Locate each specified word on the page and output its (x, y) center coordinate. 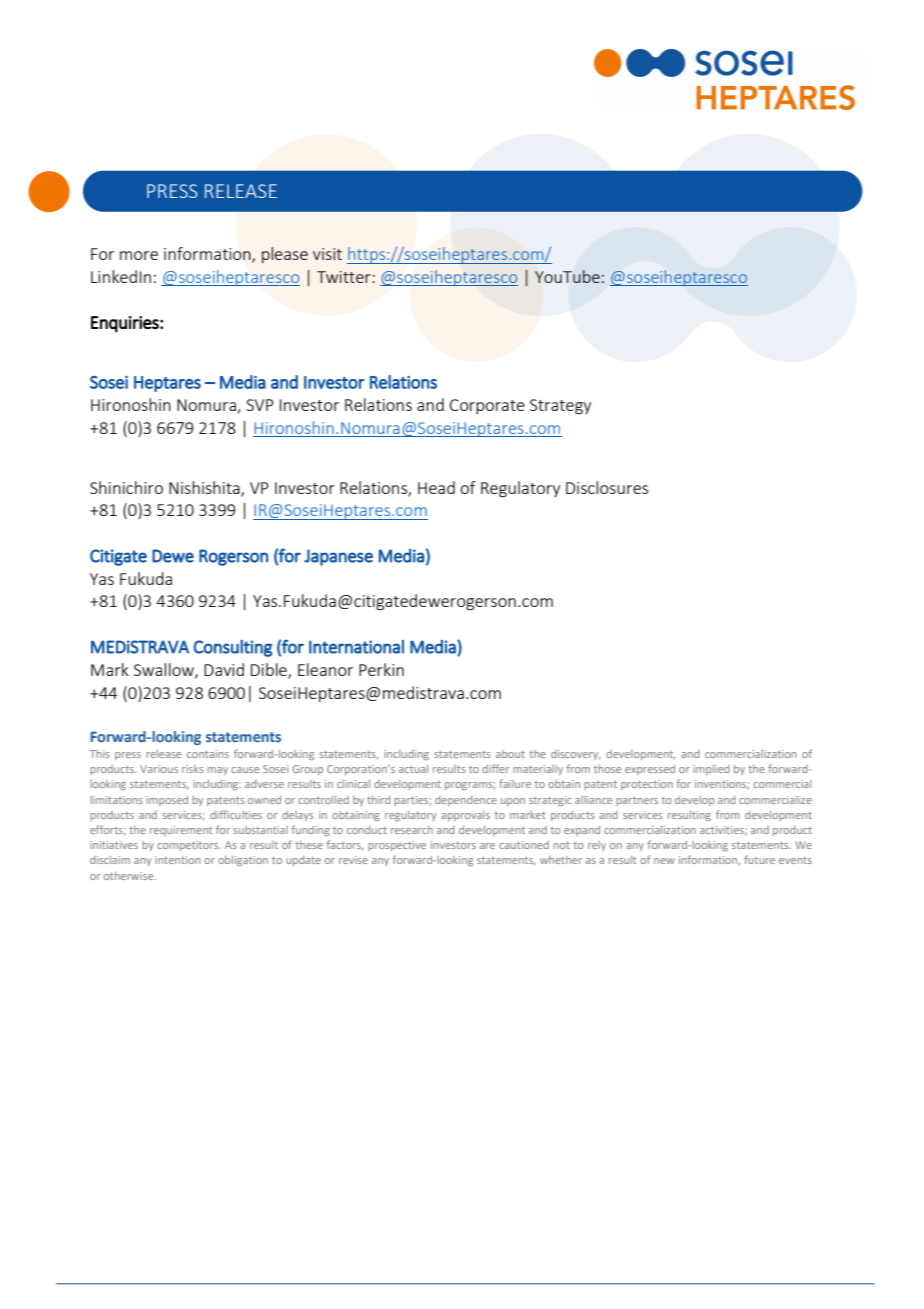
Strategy (560, 407)
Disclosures (607, 487)
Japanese (338, 557)
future (759, 859)
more (139, 255)
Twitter (345, 277)
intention (177, 860)
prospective (397, 846)
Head (436, 487)
